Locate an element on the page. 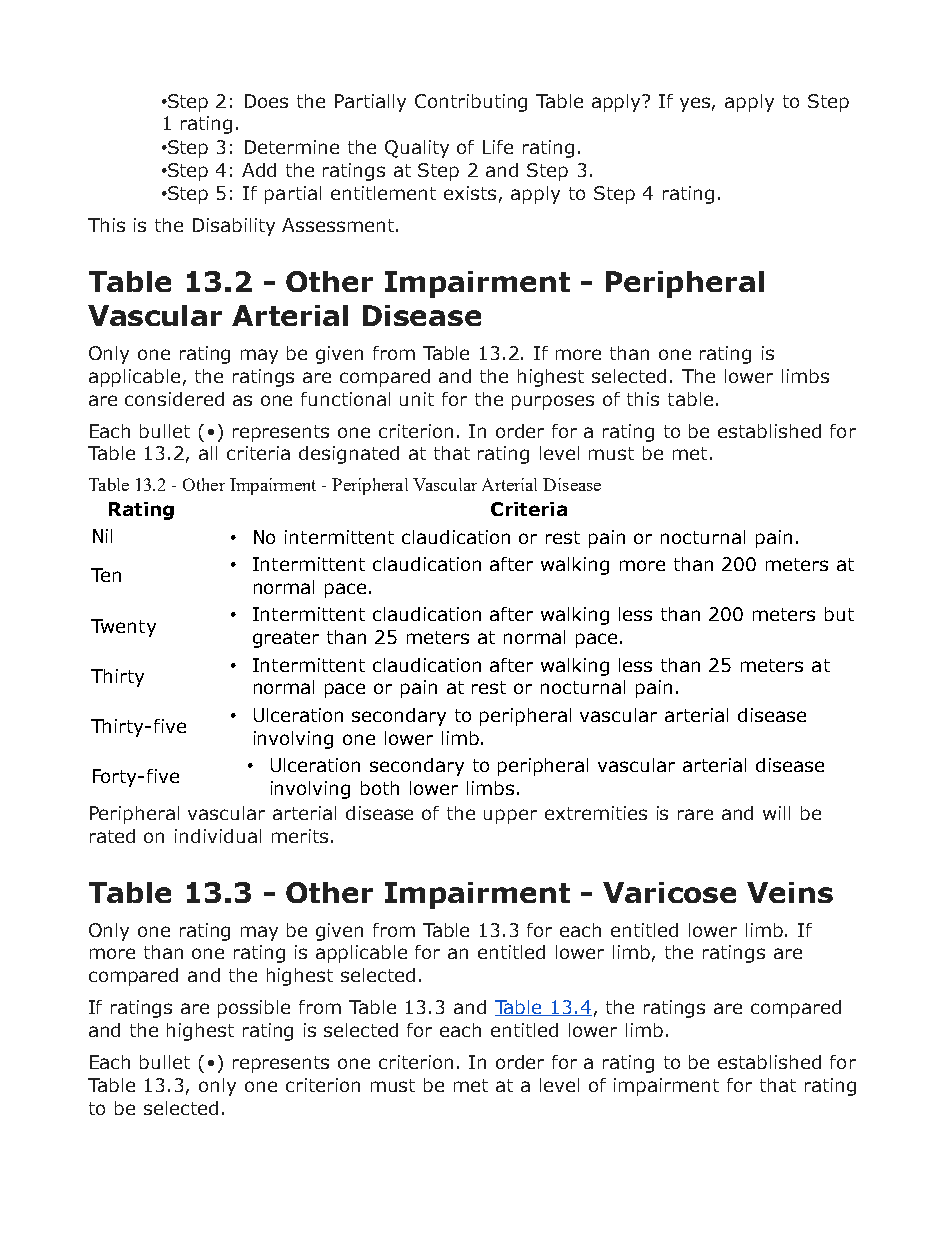 The height and width of the document is (1233, 952). considered is located at coordinates (174, 399).
